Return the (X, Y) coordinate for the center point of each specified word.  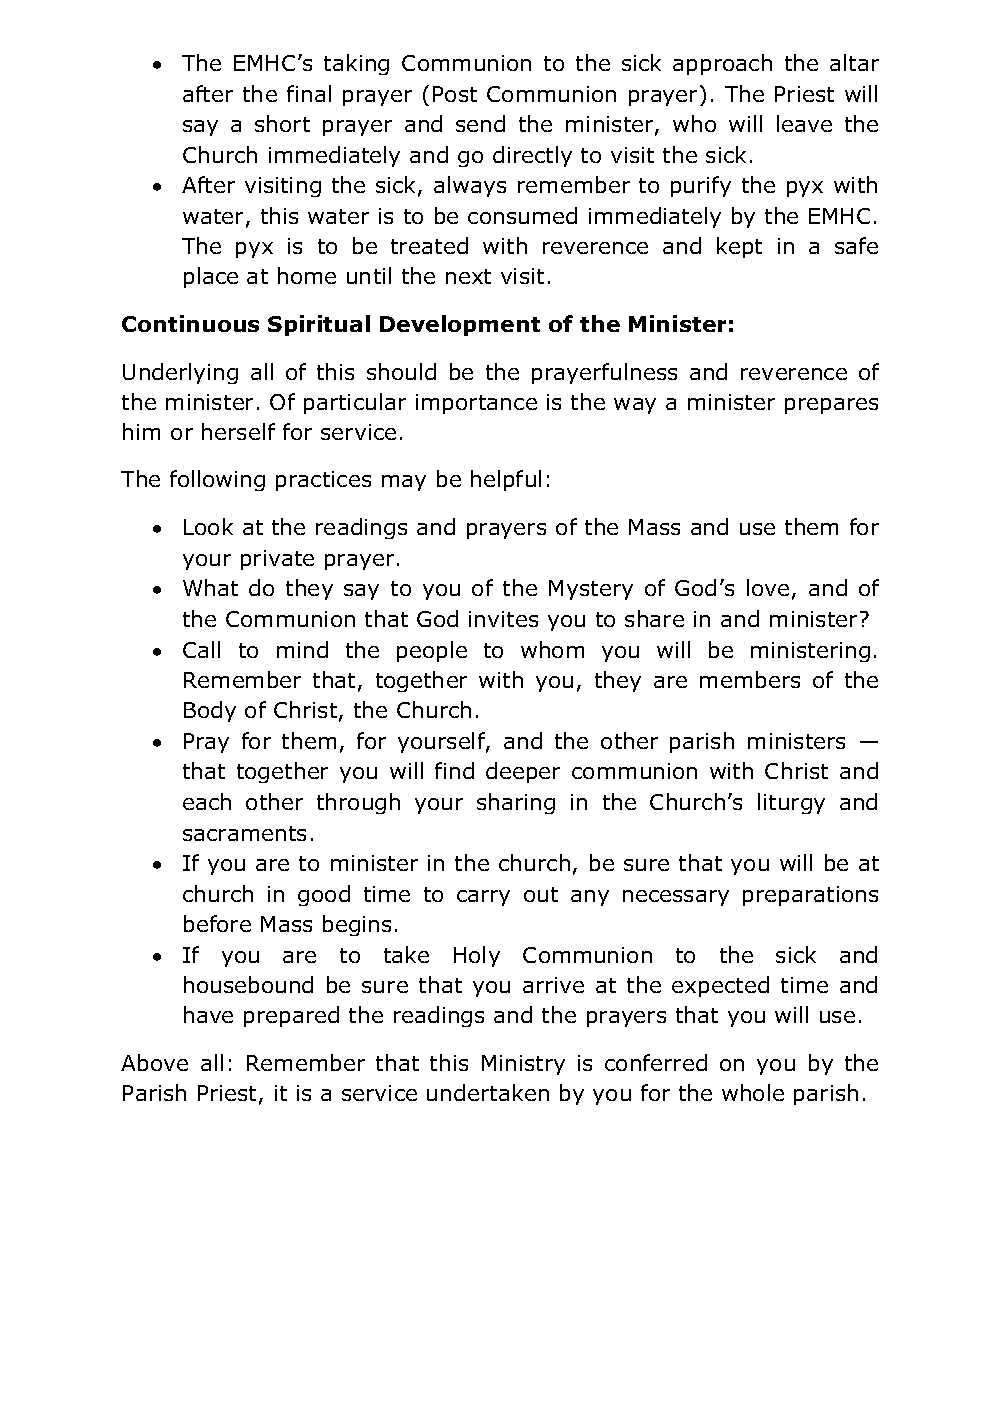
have (208, 1014)
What (210, 587)
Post (455, 94)
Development (460, 325)
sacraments (244, 833)
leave (804, 123)
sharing (516, 803)
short (282, 123)
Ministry (523, 1065)
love (768, 587)
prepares (831, 406)
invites (503, 619)
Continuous (190, 323)
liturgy (791, 803)
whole (753, 1092)
